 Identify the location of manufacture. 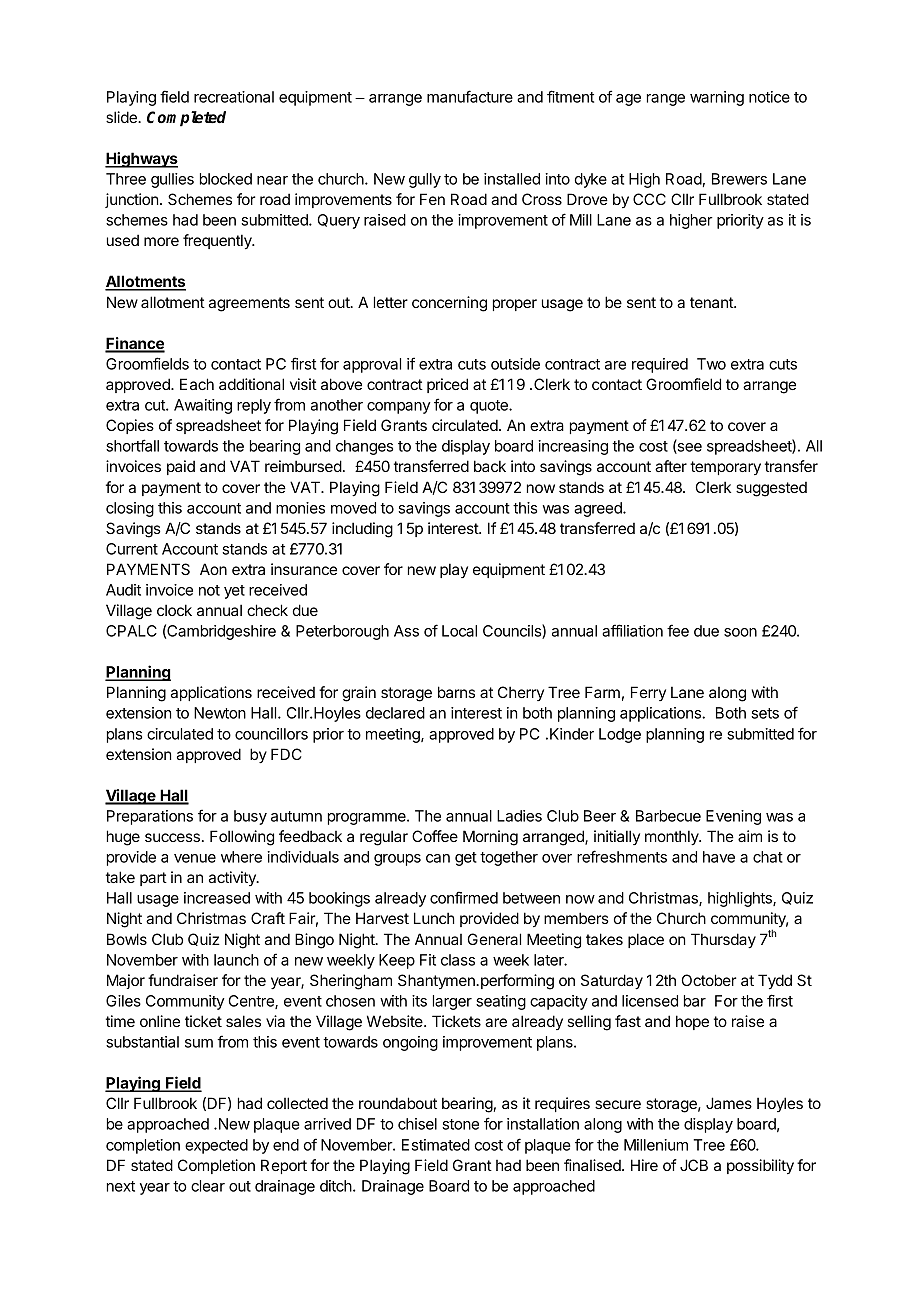
(470, 96).
